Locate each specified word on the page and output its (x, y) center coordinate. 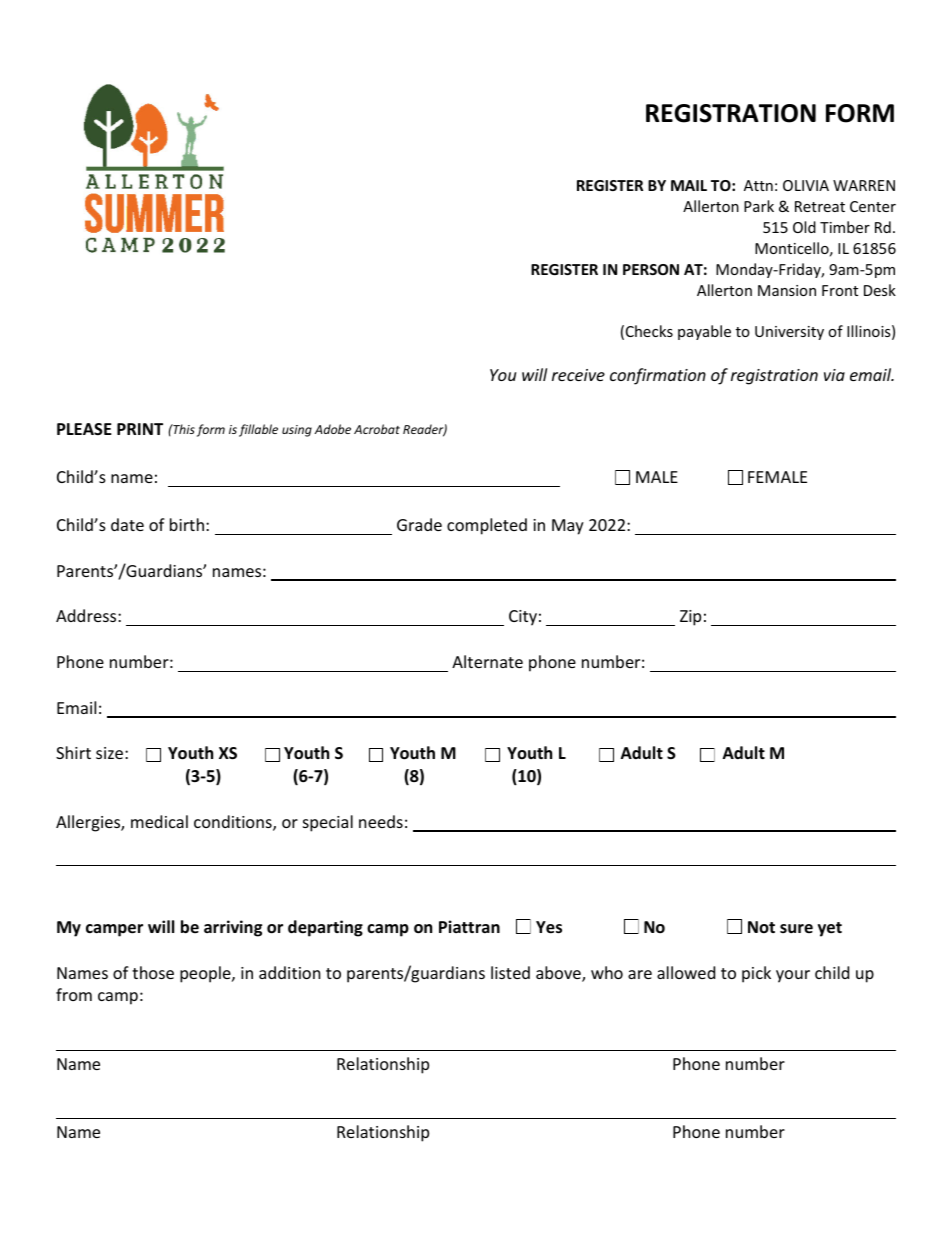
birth (187, 524)
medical (159, 821)
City (523, 618)
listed (510, 972)
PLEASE (84, 429)
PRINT (140, 429)
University (789, 333)
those (153, 972)
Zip (690, 618)
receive (578, 375)
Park (759, 206)
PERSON (651, 269)
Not (761, 927)
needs (381, 821)
